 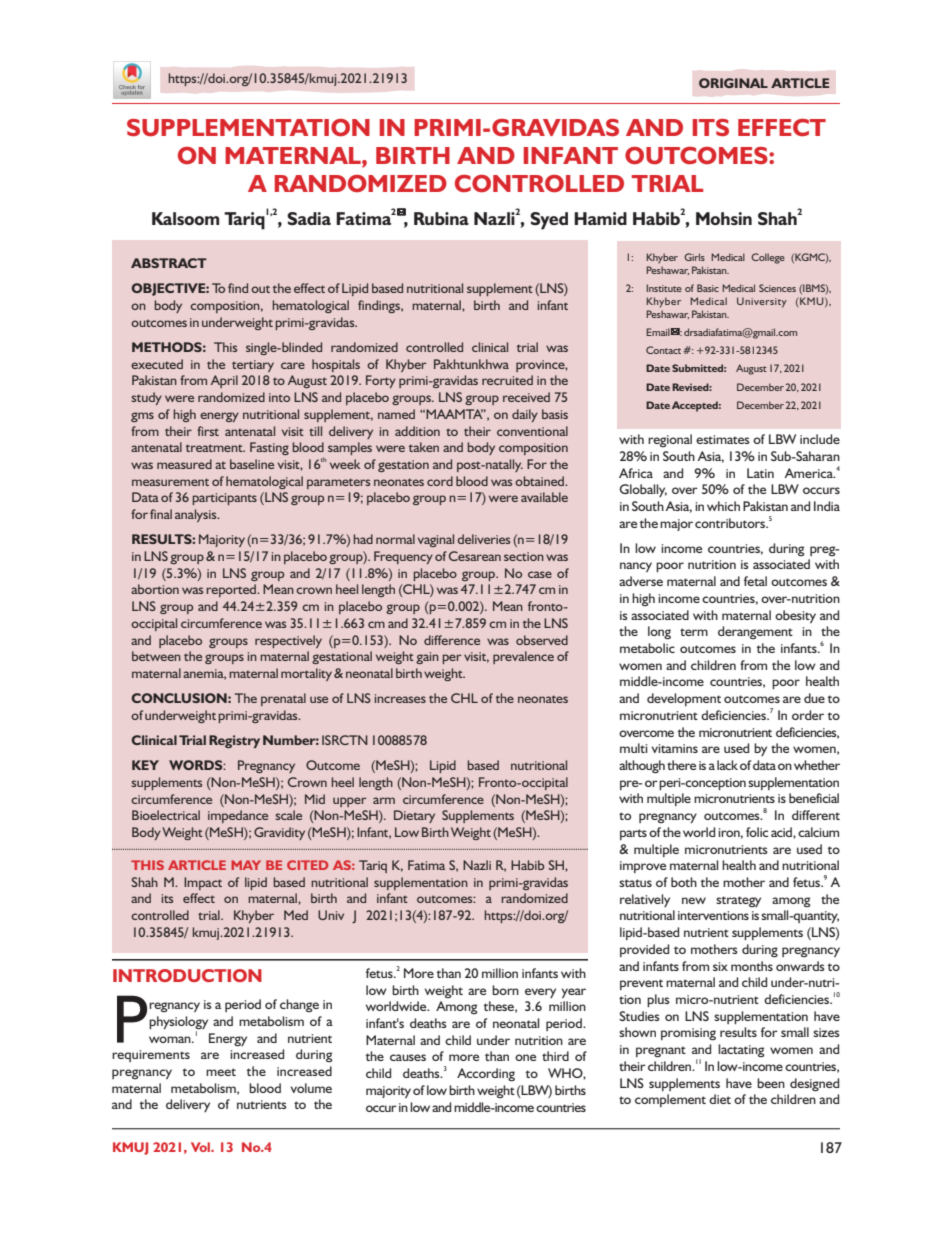 What do you see at coordinates (549, 221) in the screenshot?
I see `Syed` at bounding box center [549, 221].
